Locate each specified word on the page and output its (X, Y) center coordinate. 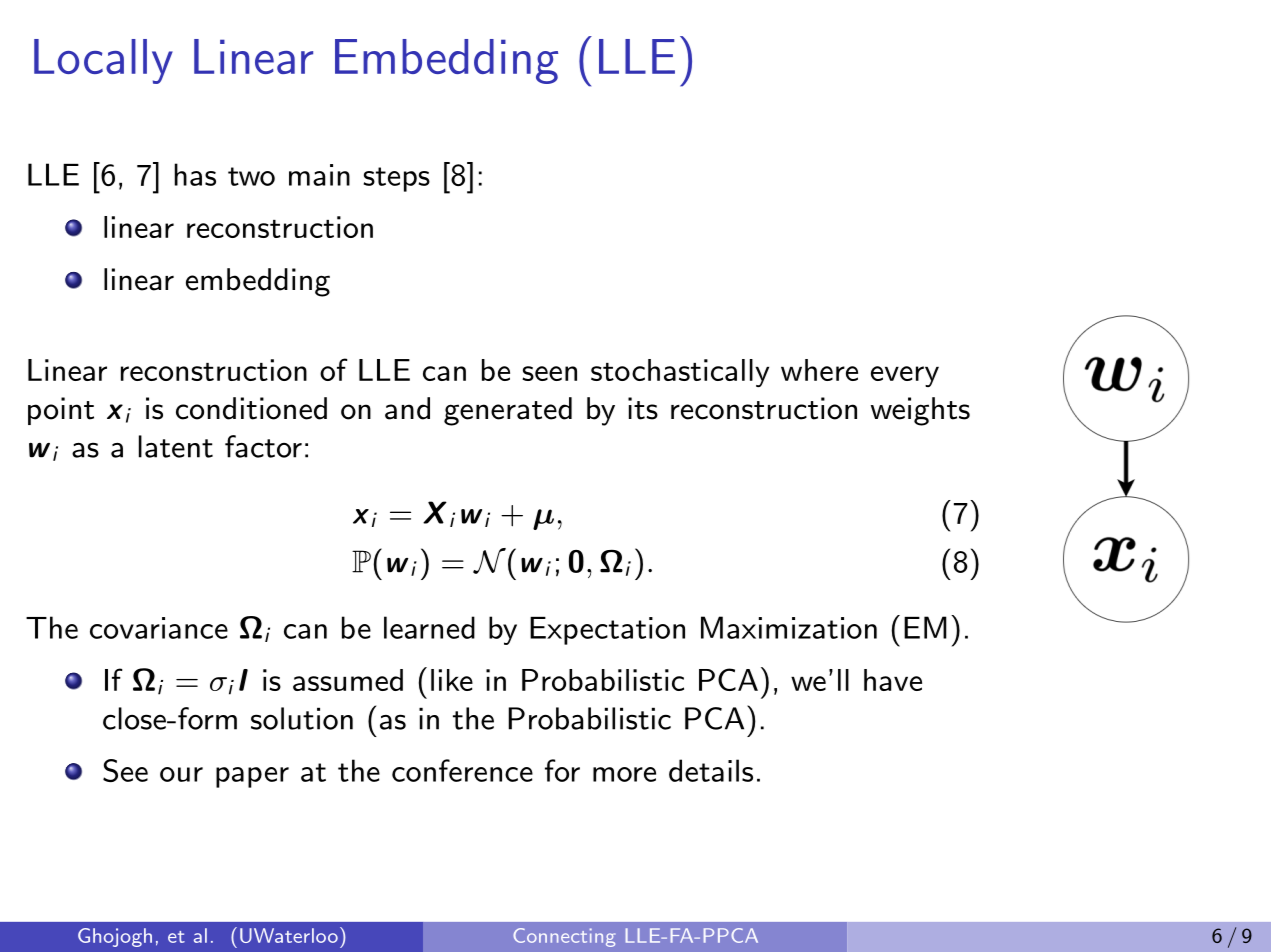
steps (397, 179)
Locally (103, 61)
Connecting (564, 937)
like (452, 680)
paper (252, 777)
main (319, 175)
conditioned (251, 408)
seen (549, 373)
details (711, 770)
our (181, 774)
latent (176, 446)
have (893, 680)
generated (508, 411)
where (819, 370)
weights (920, 411)
